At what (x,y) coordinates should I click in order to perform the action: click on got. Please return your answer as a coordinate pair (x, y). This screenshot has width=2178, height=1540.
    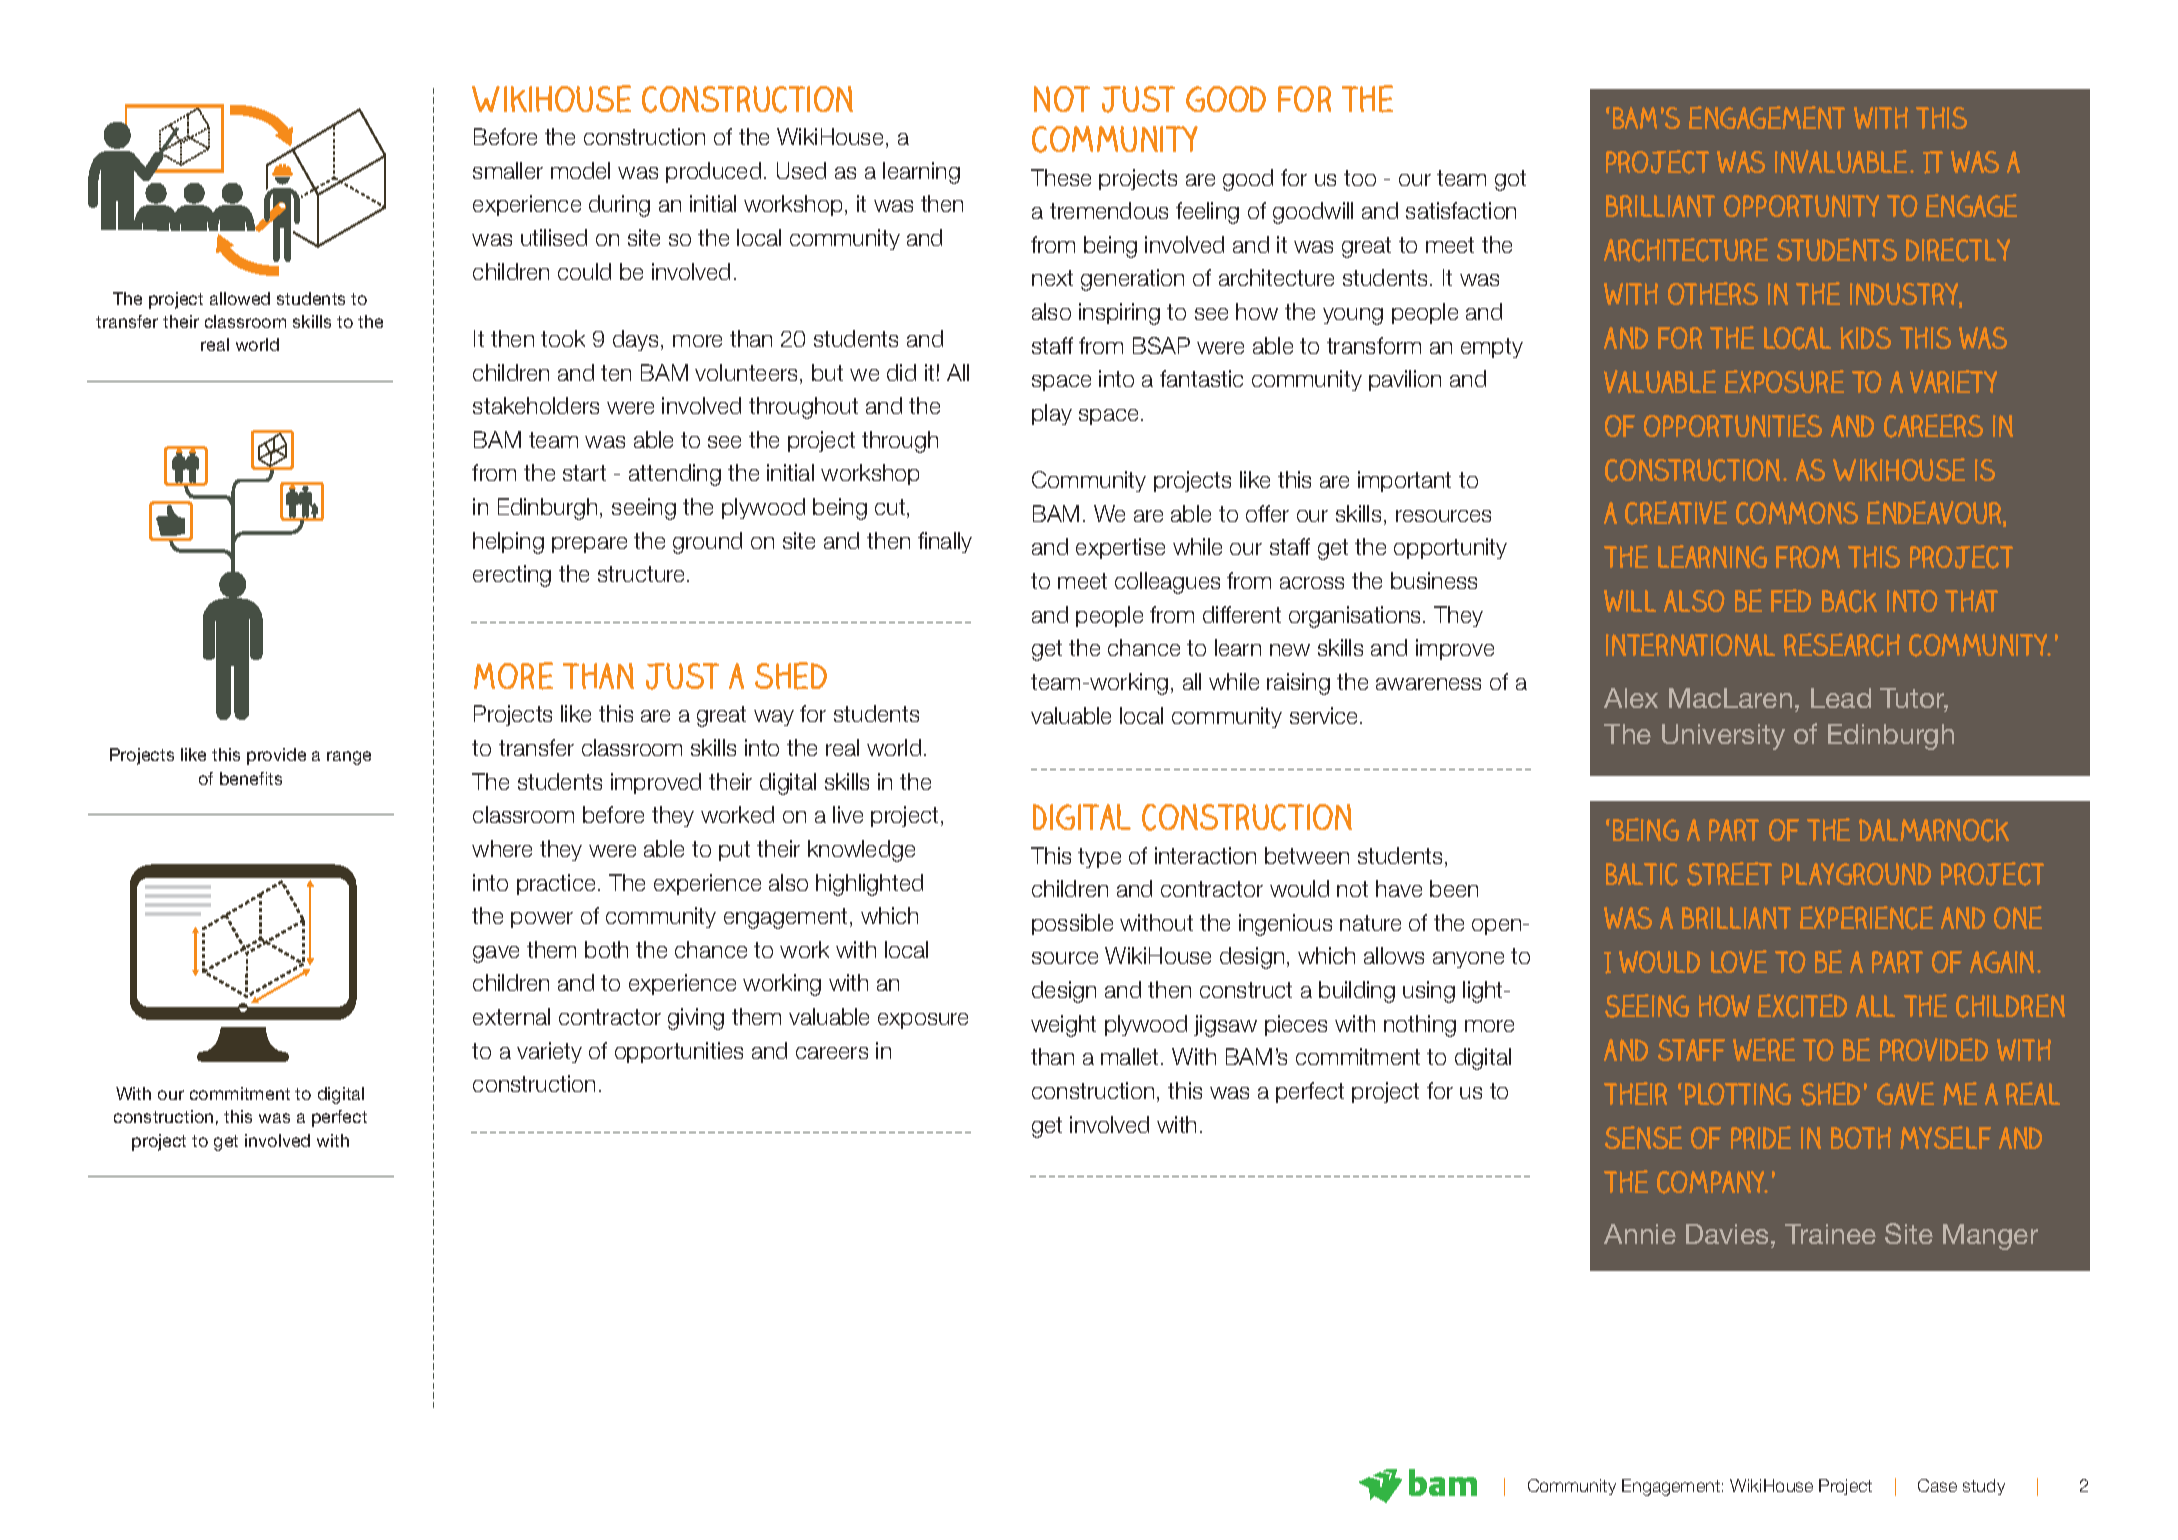
    Looking at the image, I should click on (1510, 180).
